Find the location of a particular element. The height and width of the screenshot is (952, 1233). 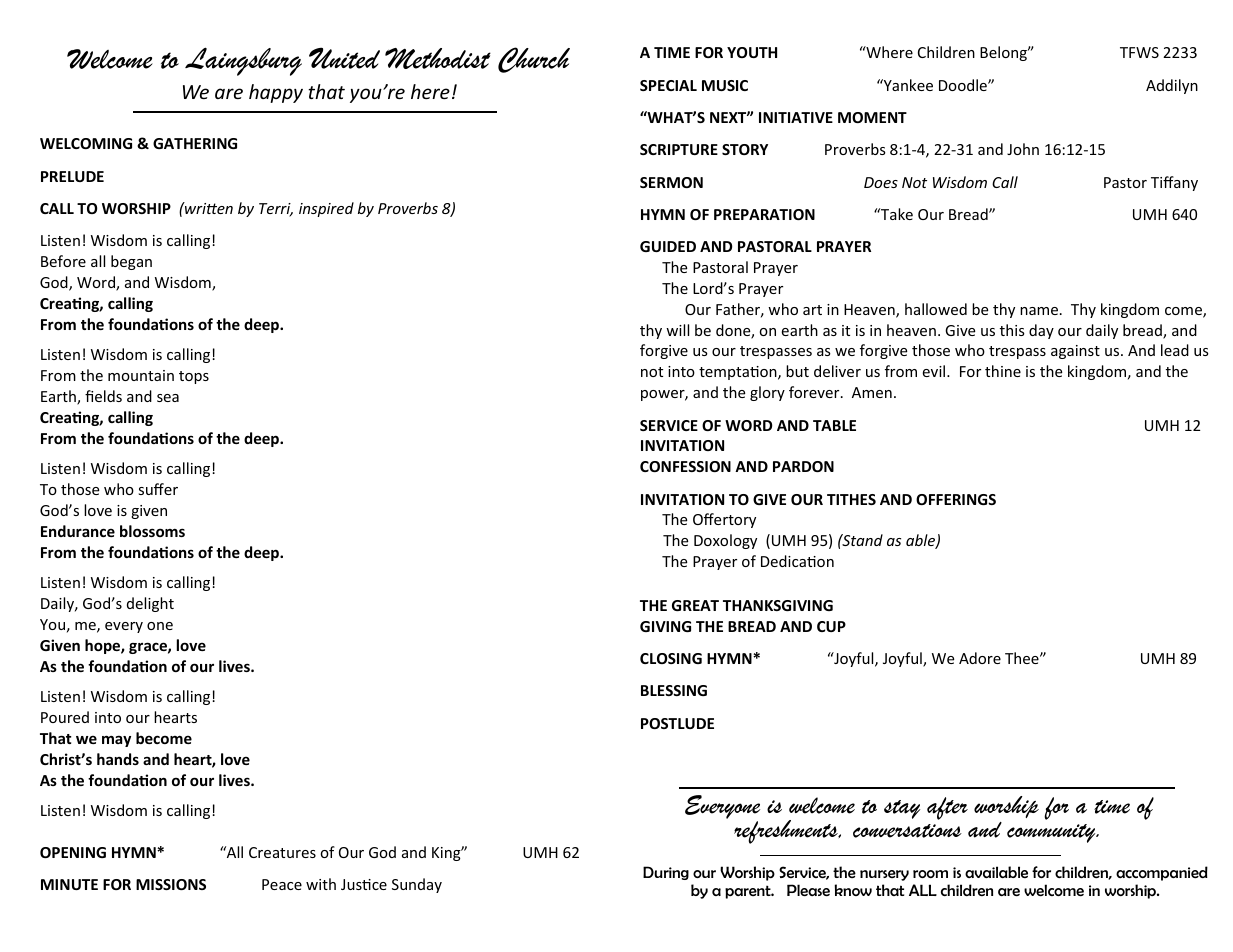

GUIDED is located at coordinates (668, 246).
